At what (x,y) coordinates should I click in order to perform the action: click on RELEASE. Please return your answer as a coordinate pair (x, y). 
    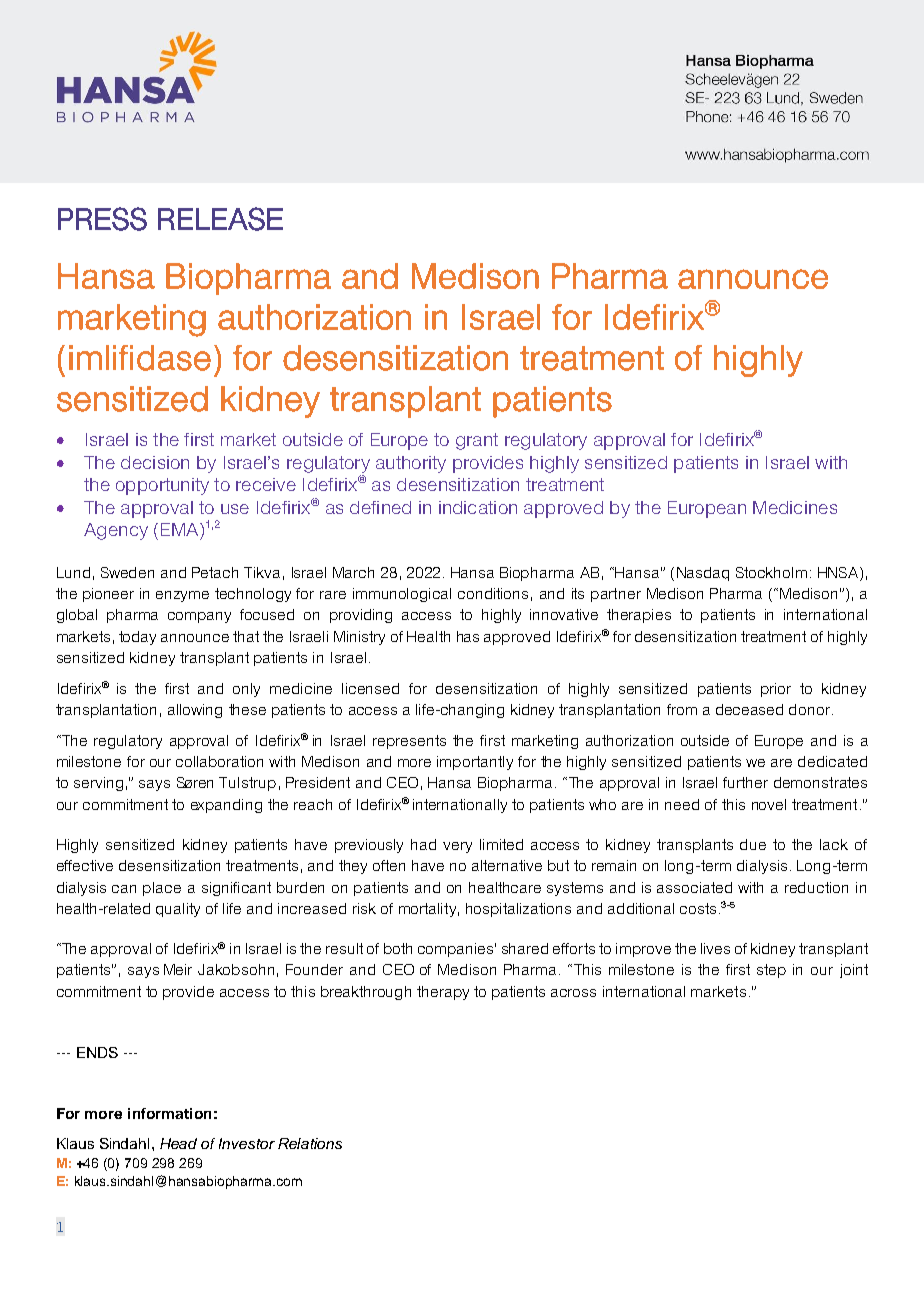
    Looking at the image, I should click on (220, 219).
